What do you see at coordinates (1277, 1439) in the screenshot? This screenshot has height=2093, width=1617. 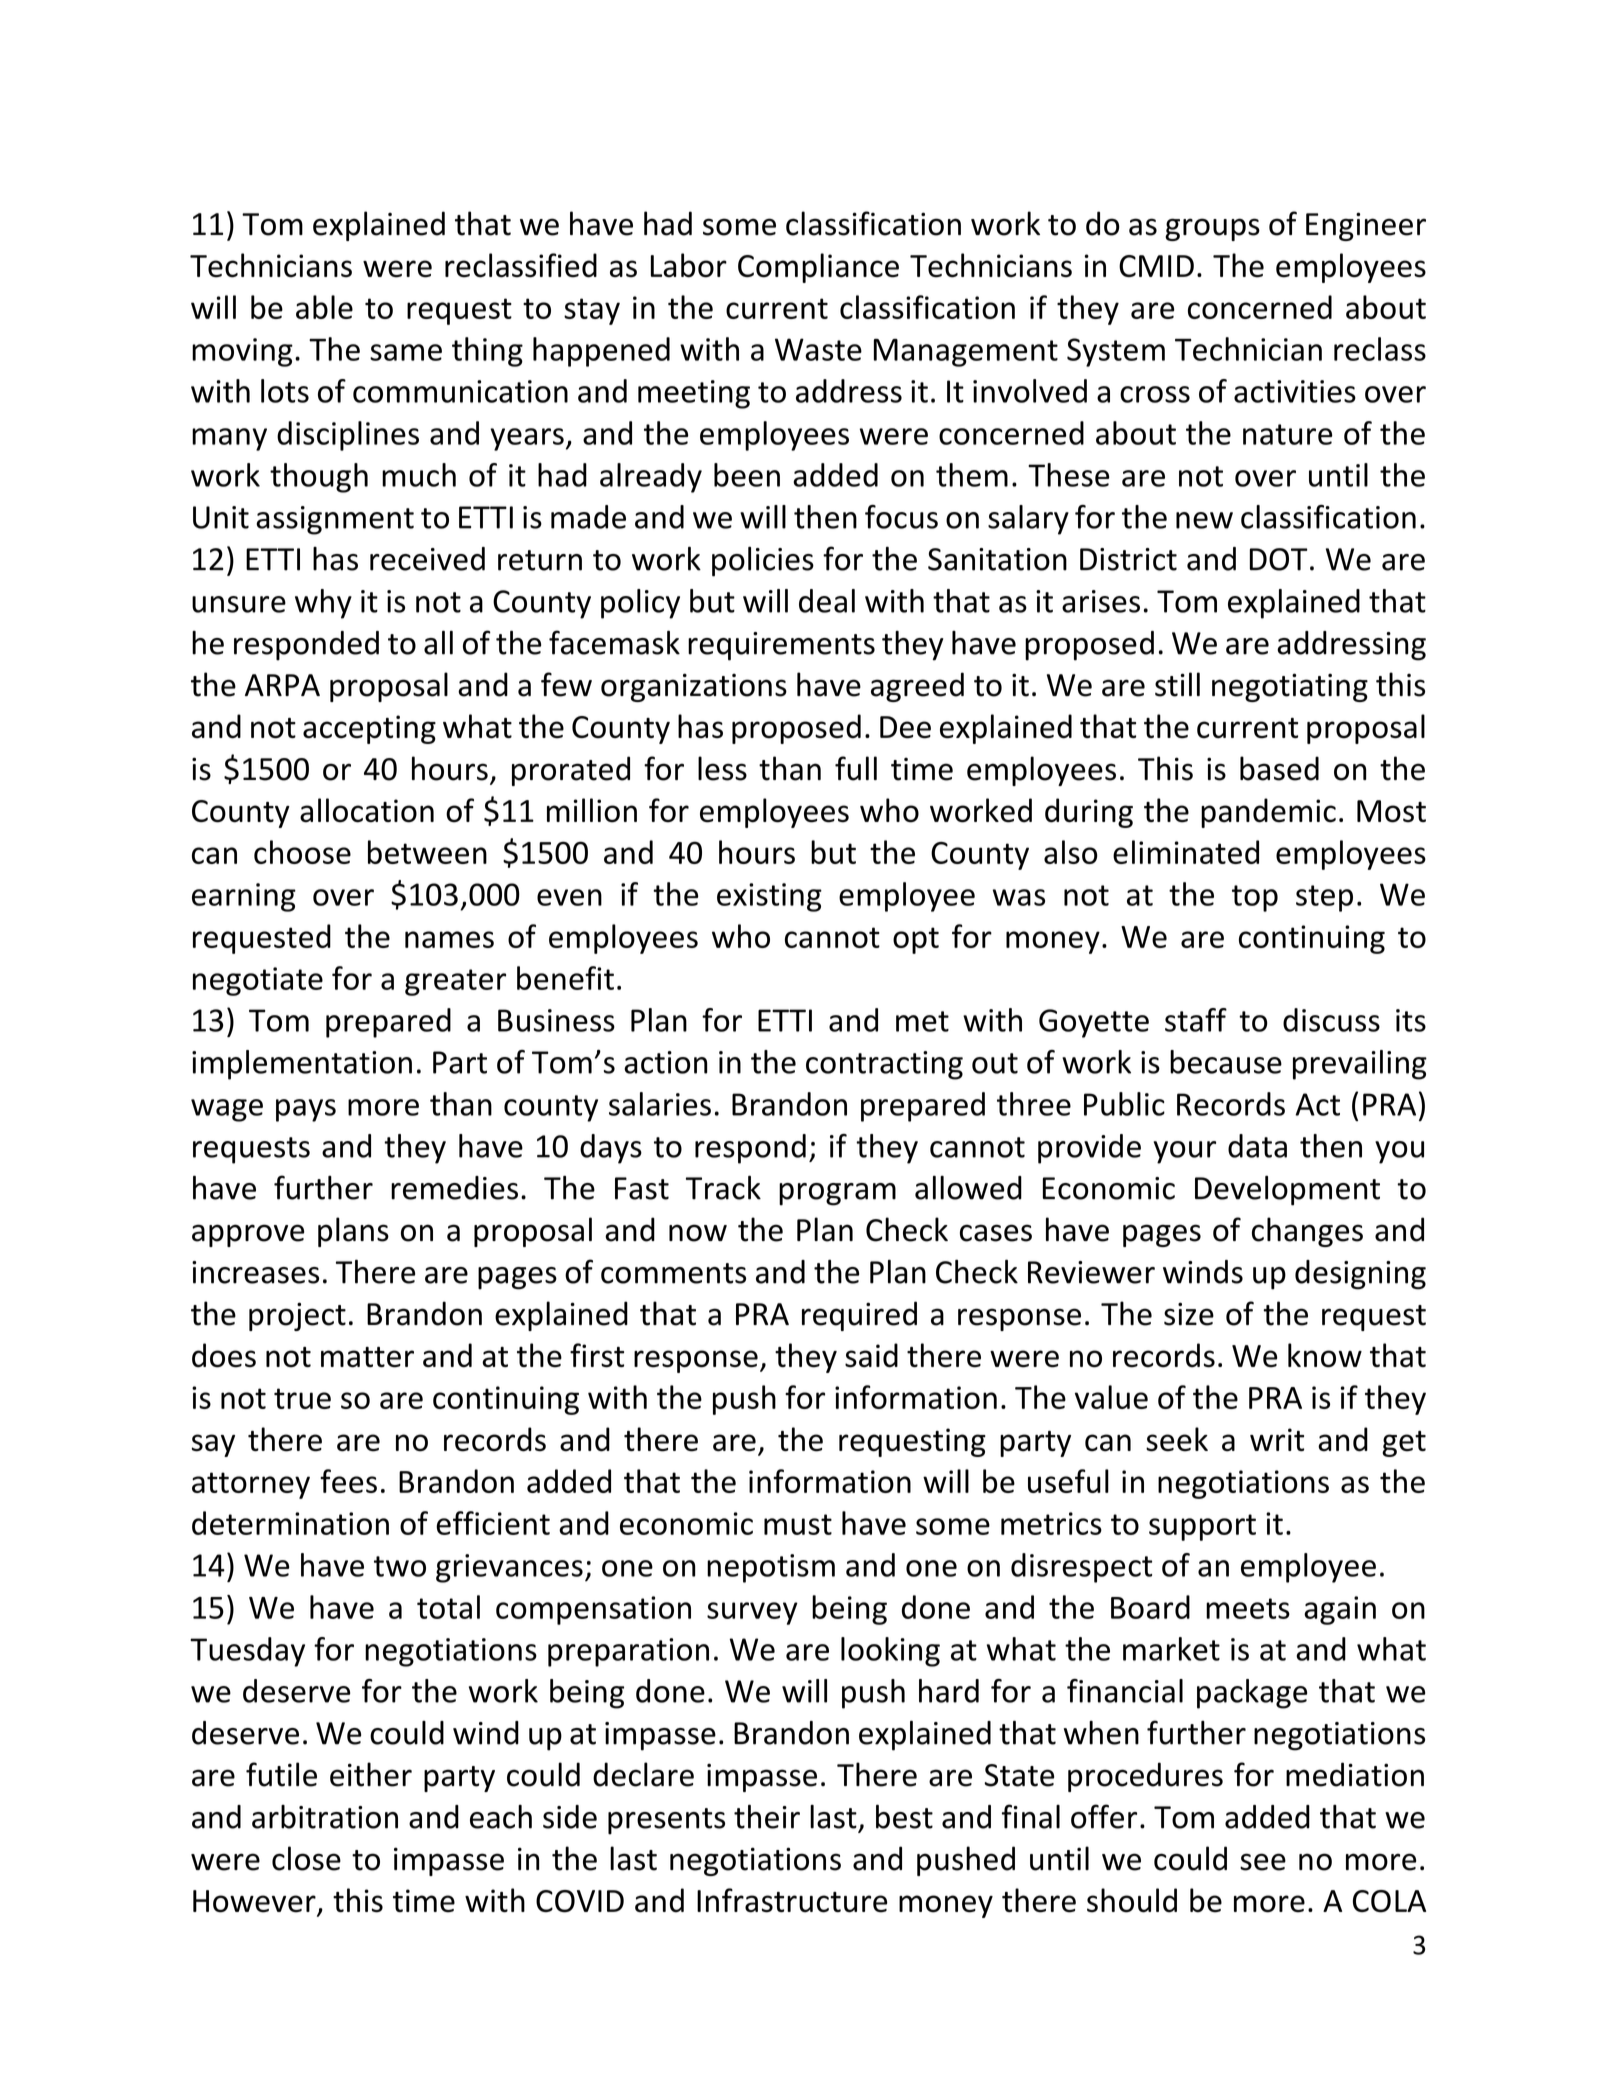 I see `writ` at bounding box center [1277, 1439].
